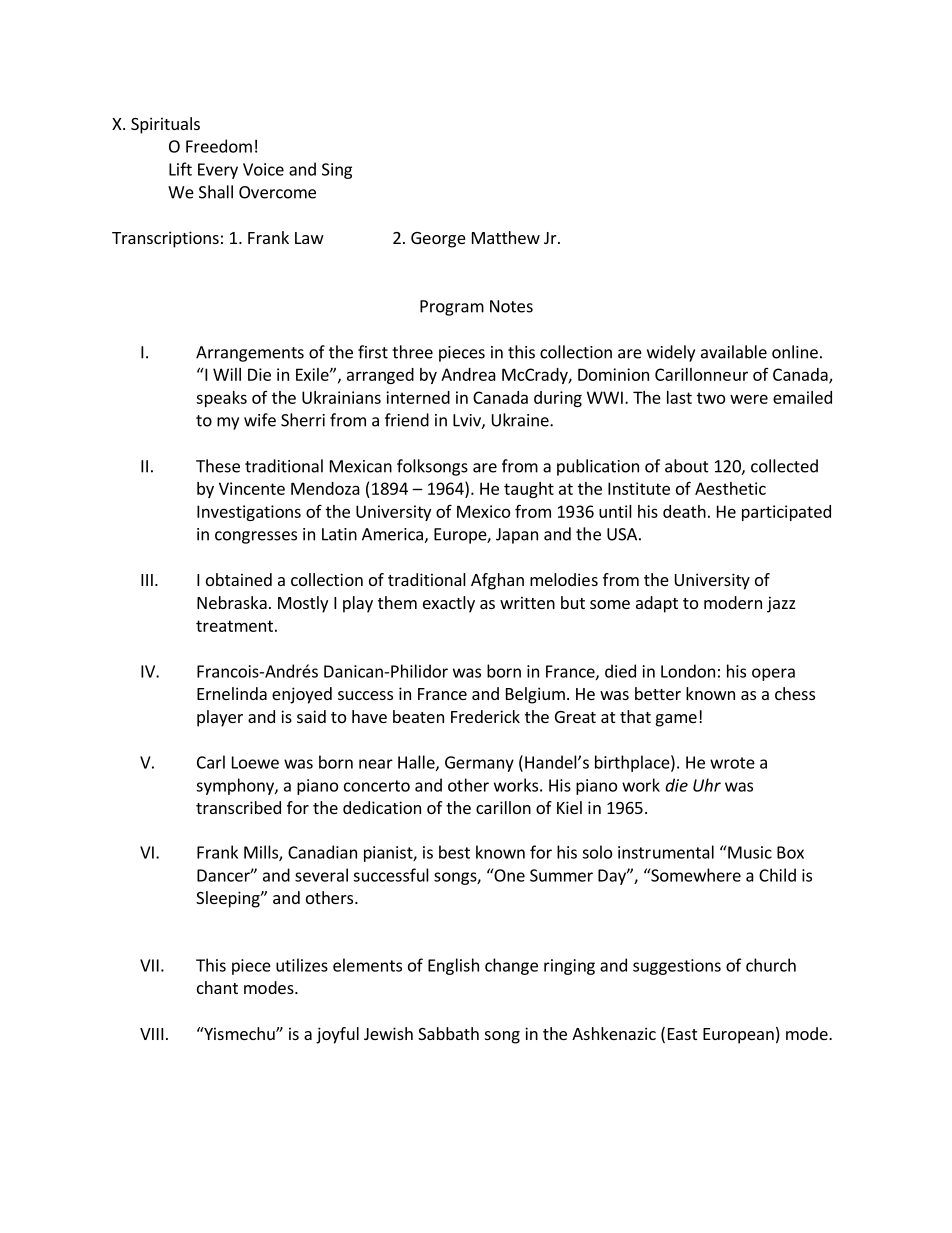 The width and height of the screenshot is (952, 1233). Describe the element at coordinates (448, 1033) in the screenshot. I see `Sabbath` at that location.
